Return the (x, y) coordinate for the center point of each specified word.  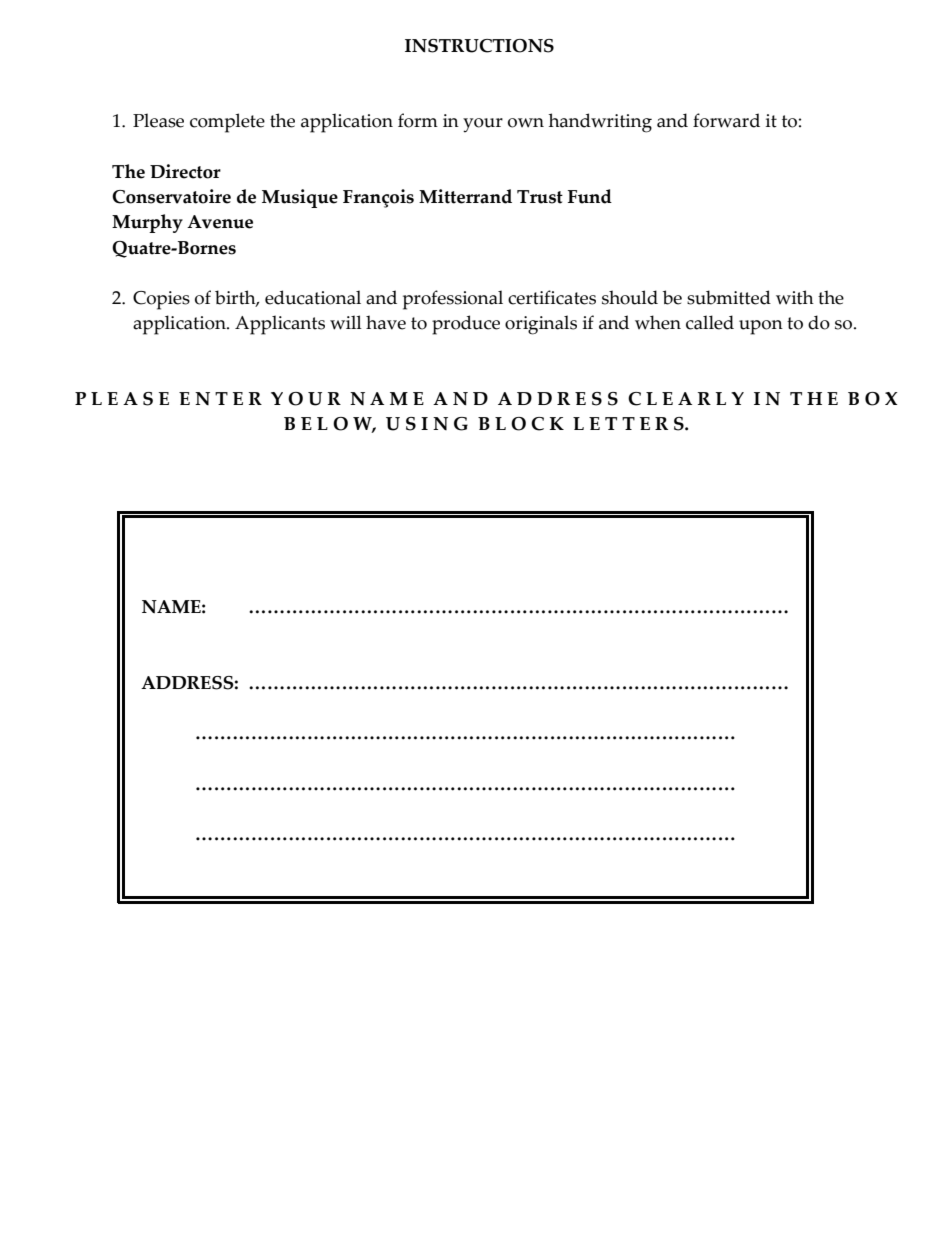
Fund (590, 196)
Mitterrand (465, 196)
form (418, 120)
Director (185, 171)
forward (726, 120)
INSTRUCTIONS (479, 46)
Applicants (280, 325)
